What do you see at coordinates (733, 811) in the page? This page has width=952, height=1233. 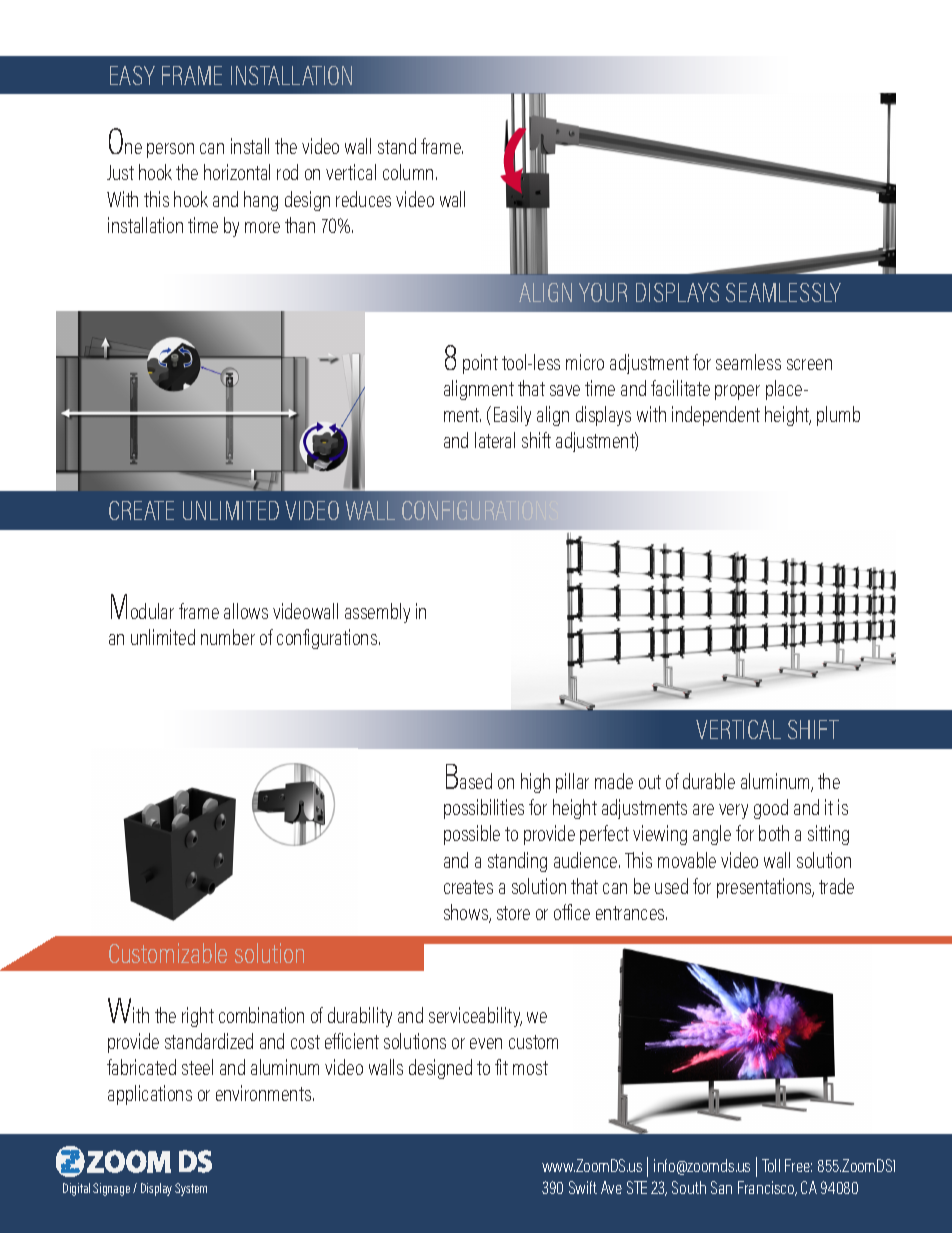 I see `very` at bounding box center [733, 811].
